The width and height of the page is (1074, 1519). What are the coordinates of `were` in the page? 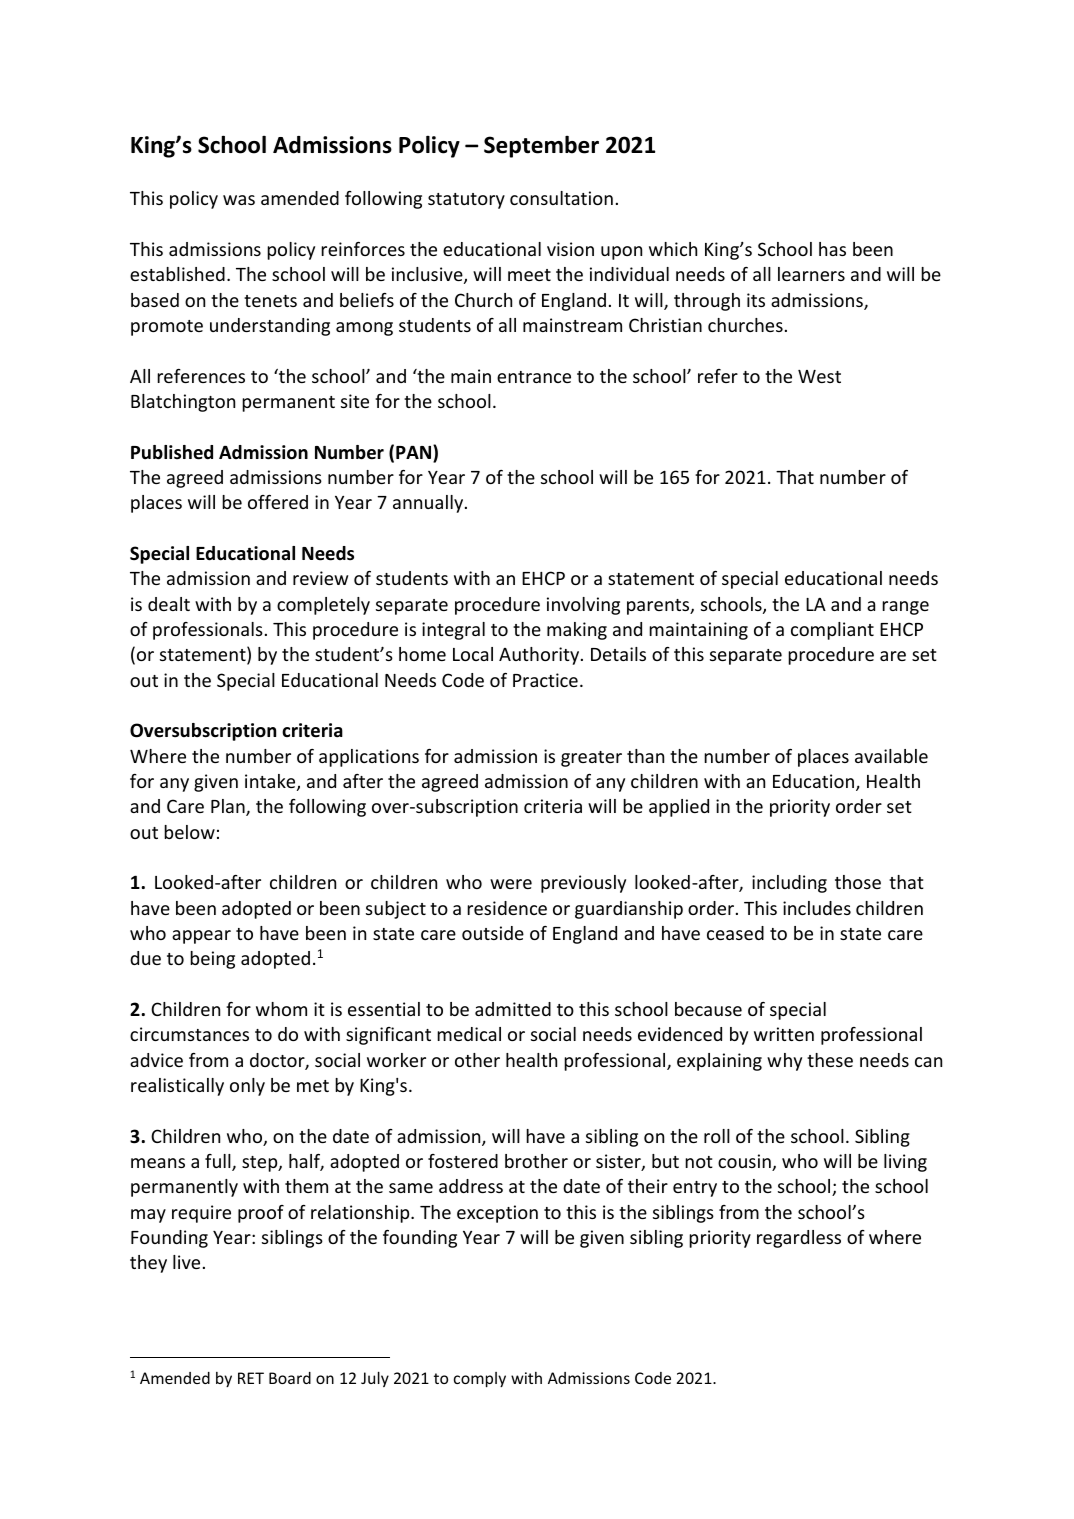 It's located at (511, 884).
